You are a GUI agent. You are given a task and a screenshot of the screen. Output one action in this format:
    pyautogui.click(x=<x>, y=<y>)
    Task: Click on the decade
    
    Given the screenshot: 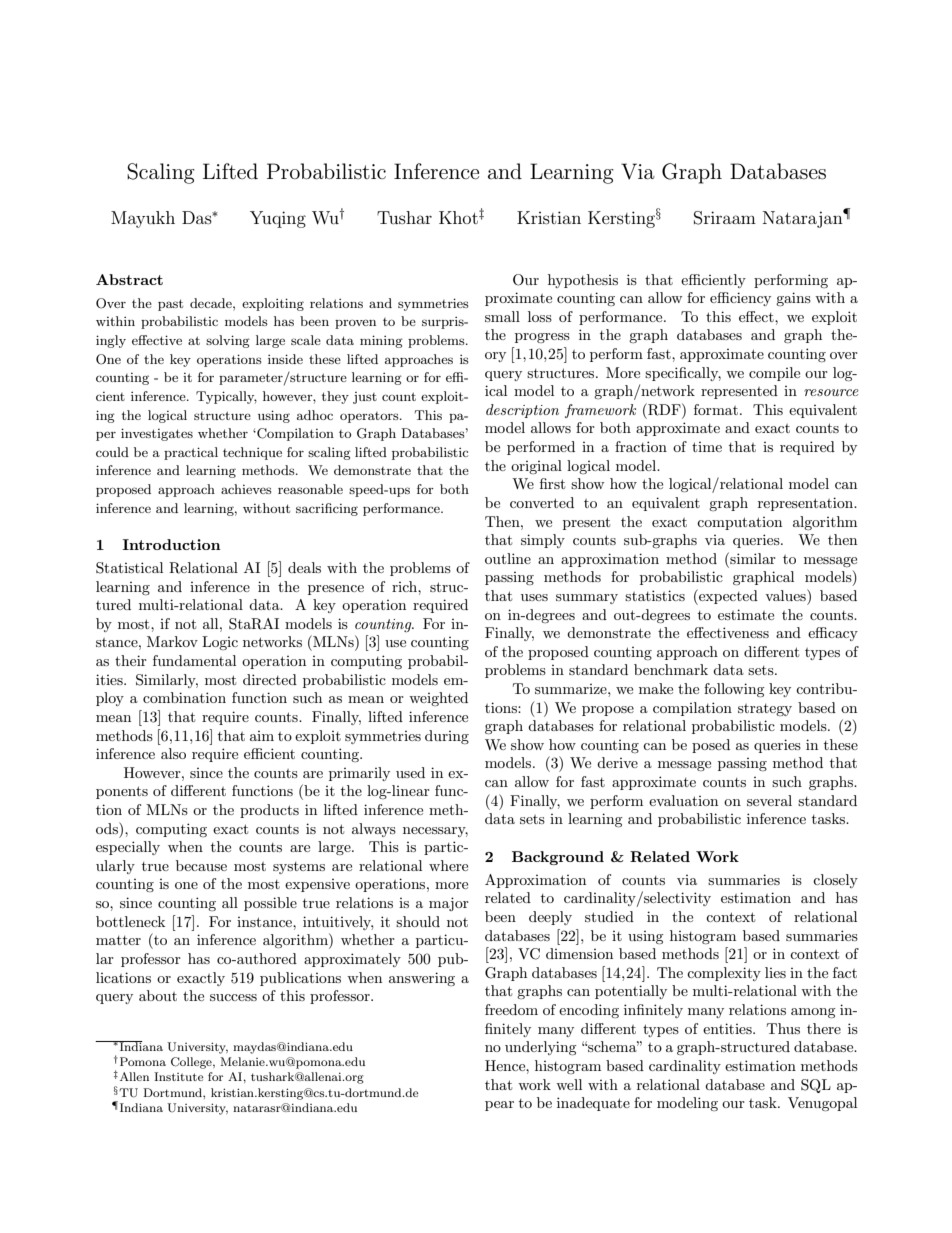 What is the action you would take?
    pyautogui.click(x=212, y=303)
